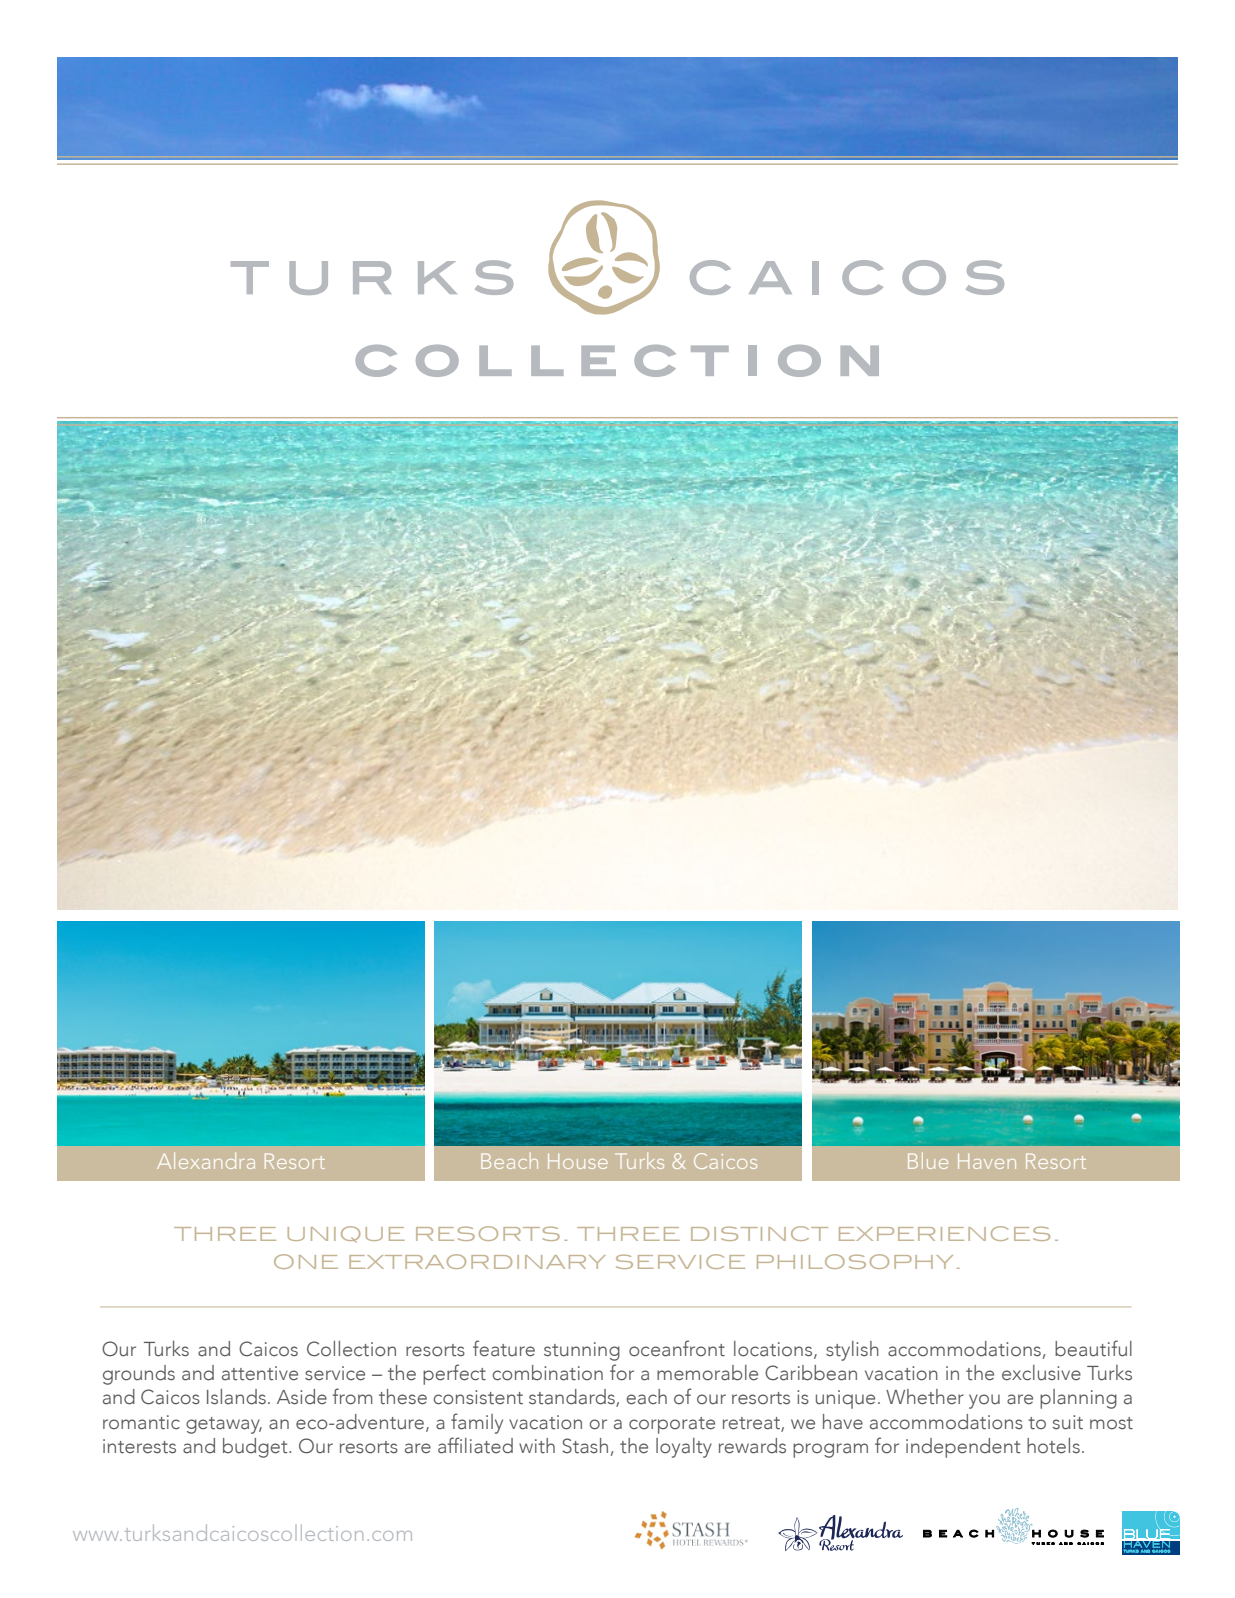 The image size is (1235, 1598). Describe the element at coordinates (963, 1448) in the page. I see `independent` at that location.
